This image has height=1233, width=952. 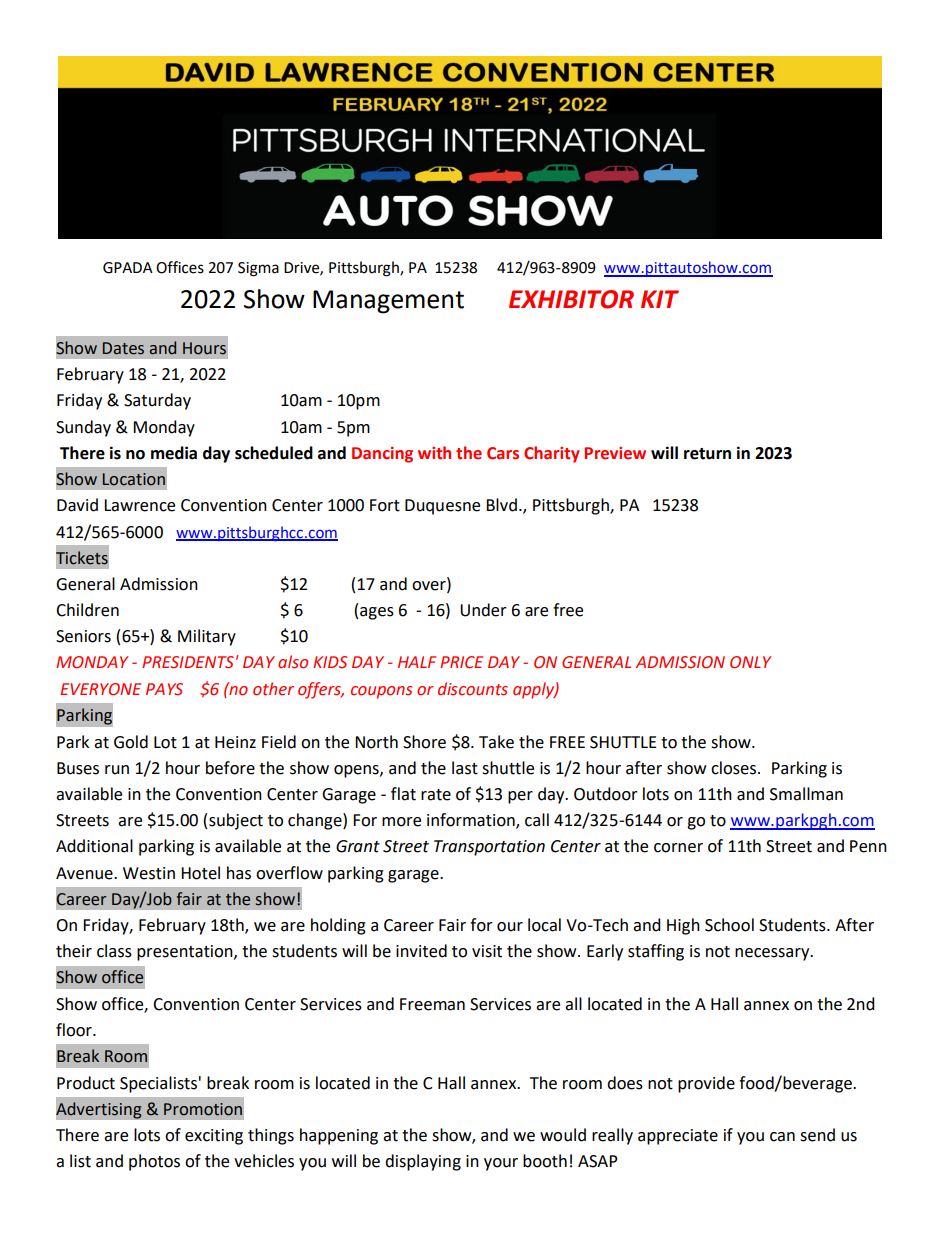 What do you see at coordinates (164, 689) in the image?
I see `PAYS` at bounding box center [164, 689].
